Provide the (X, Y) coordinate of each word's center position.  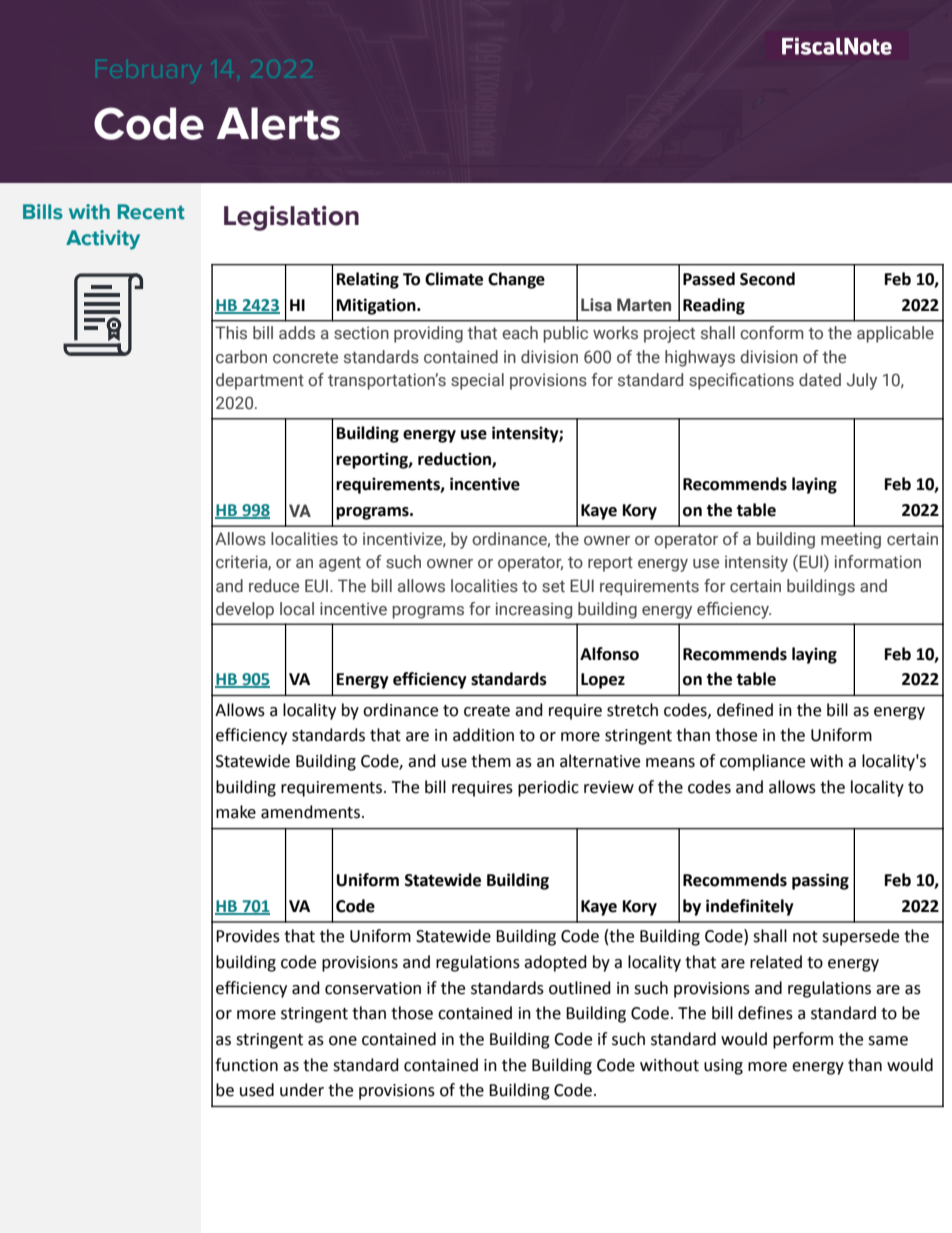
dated (820, 379)
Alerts (278, 123)
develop (245, 610)
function (246, 1065)
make (236, 812)
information (878, 561)
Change (516, 280)
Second (767, 279)
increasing (534, 610)
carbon (241, 356)
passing (820, 881)
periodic (548, 788)
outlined (580, 988)
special (477, 381)
